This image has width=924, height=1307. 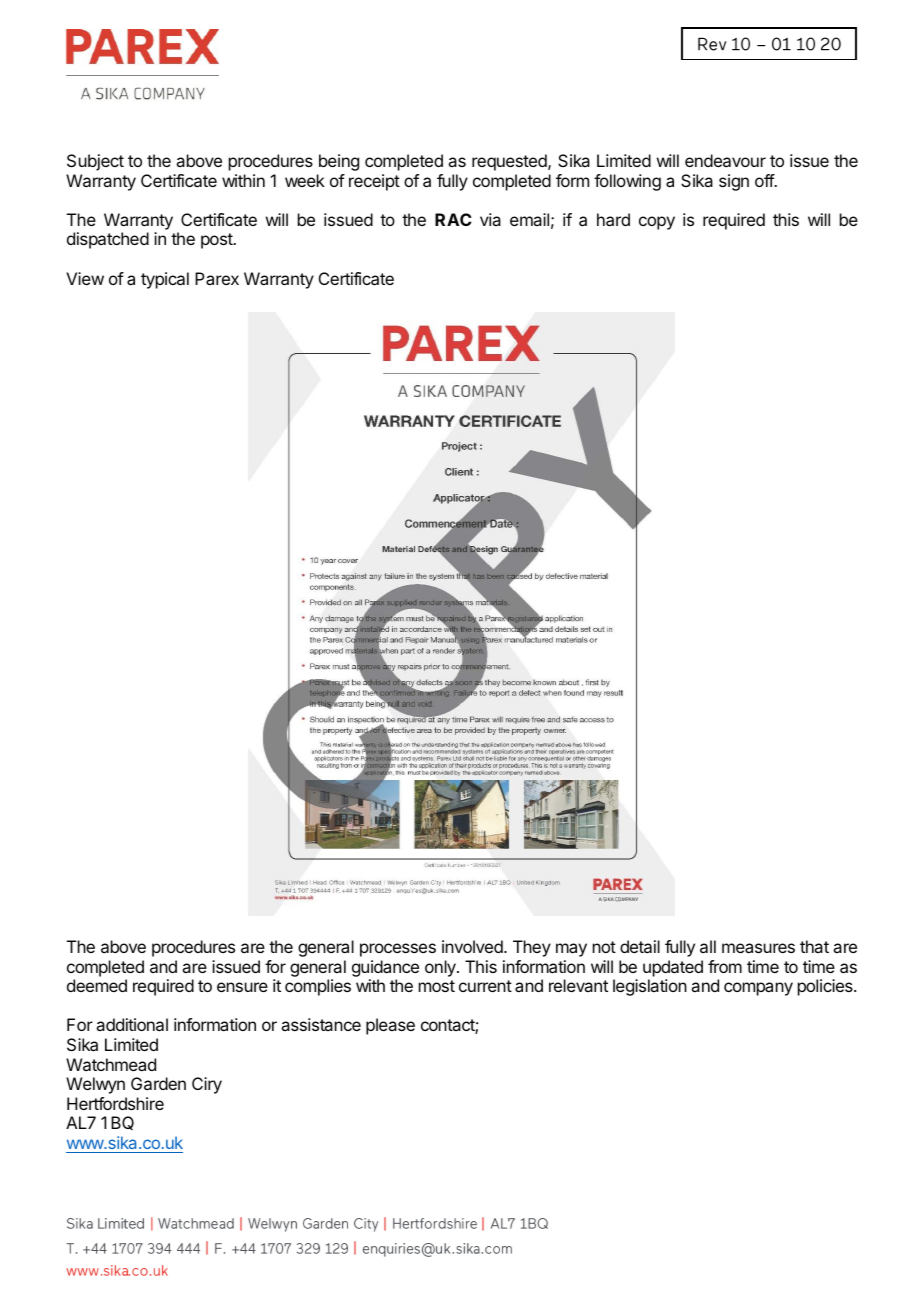 I want to click on copy, so click(x=657, y=223).
